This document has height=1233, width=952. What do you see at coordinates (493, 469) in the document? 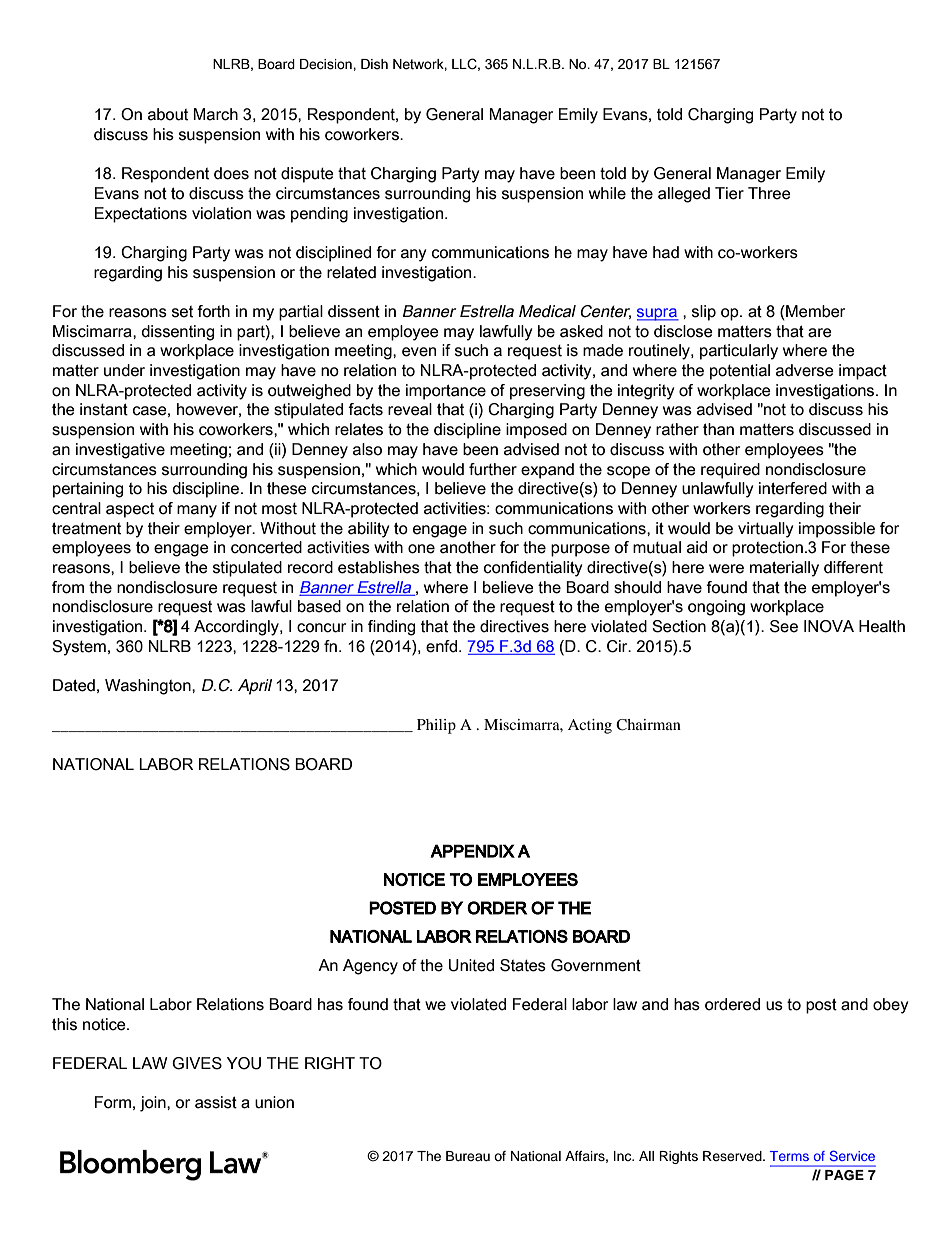
I see `further` at bounding box center [493, 469].
